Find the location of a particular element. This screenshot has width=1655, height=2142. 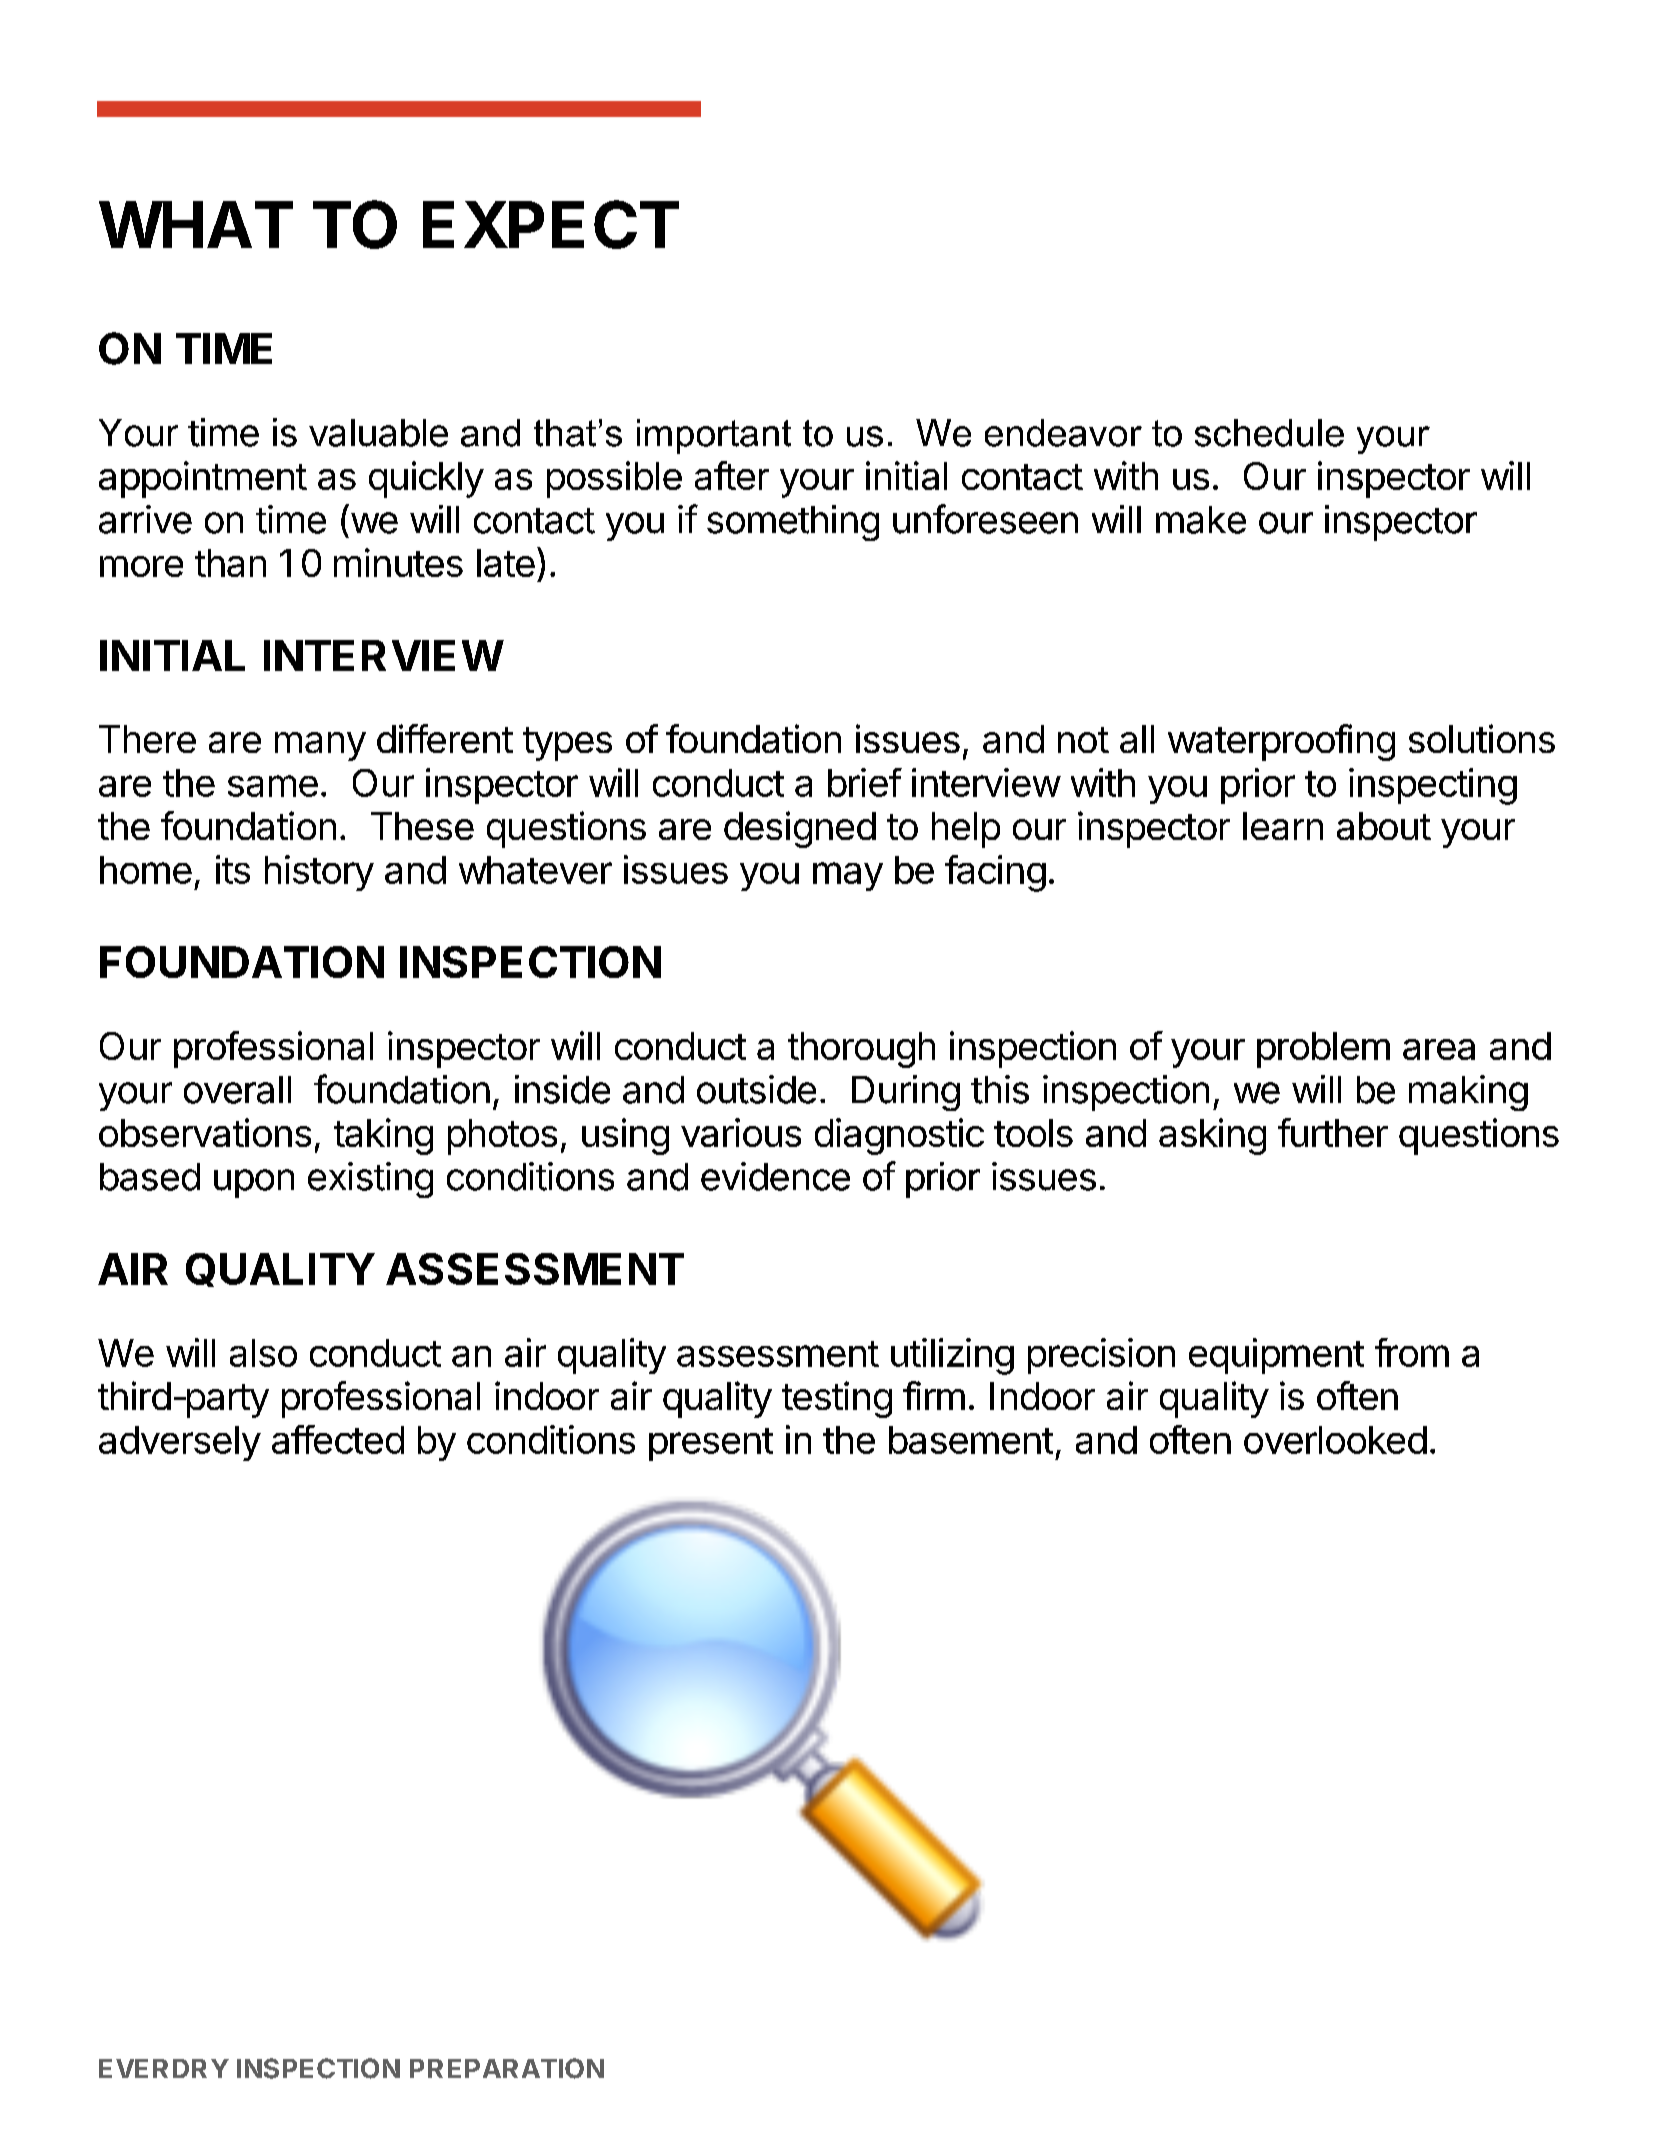

valuable is located at coordinates (378, 433).
